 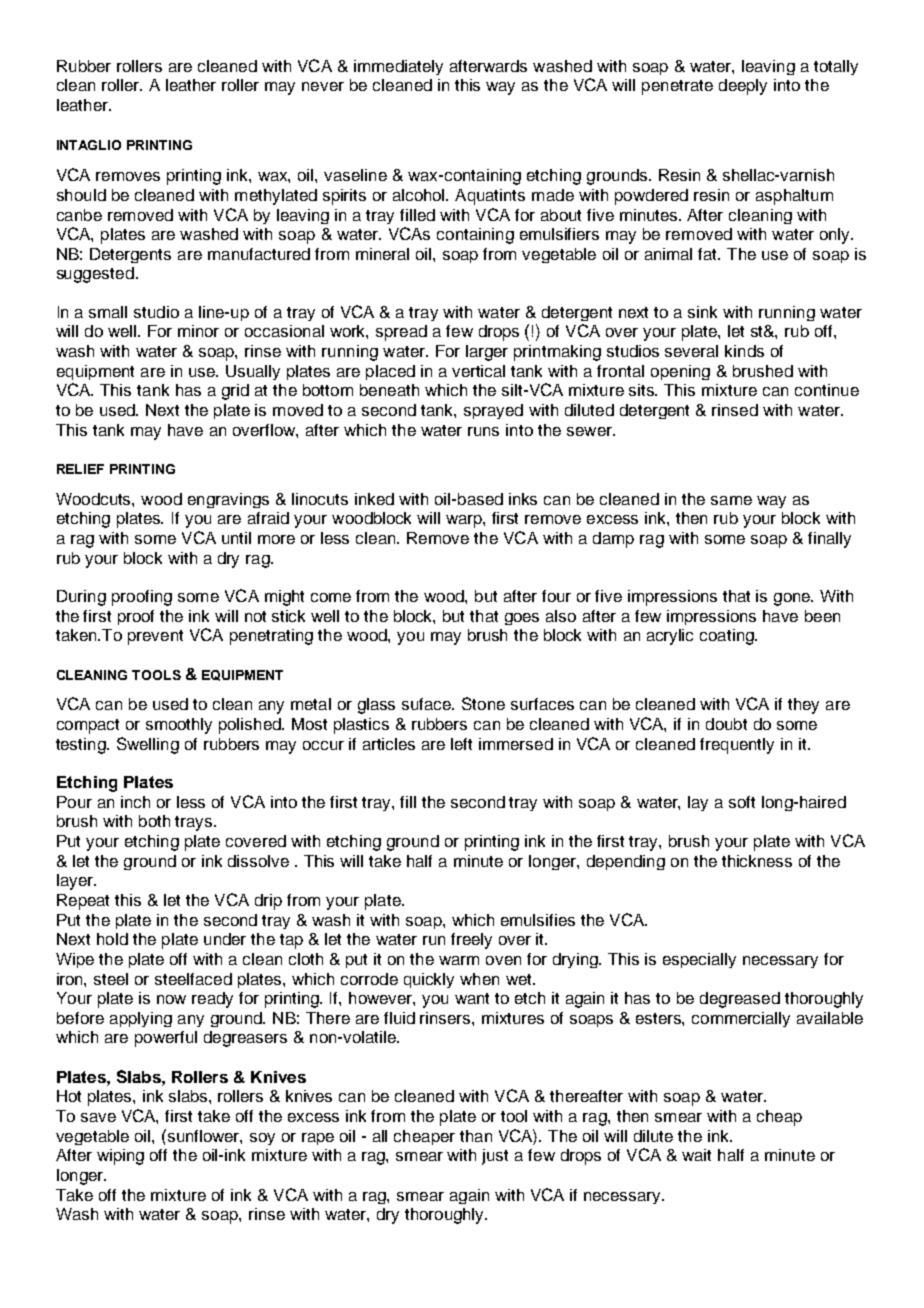 What do you see at coordinates (702, 312) in the image?
I see `sink` at bounding box center [702, 312].
